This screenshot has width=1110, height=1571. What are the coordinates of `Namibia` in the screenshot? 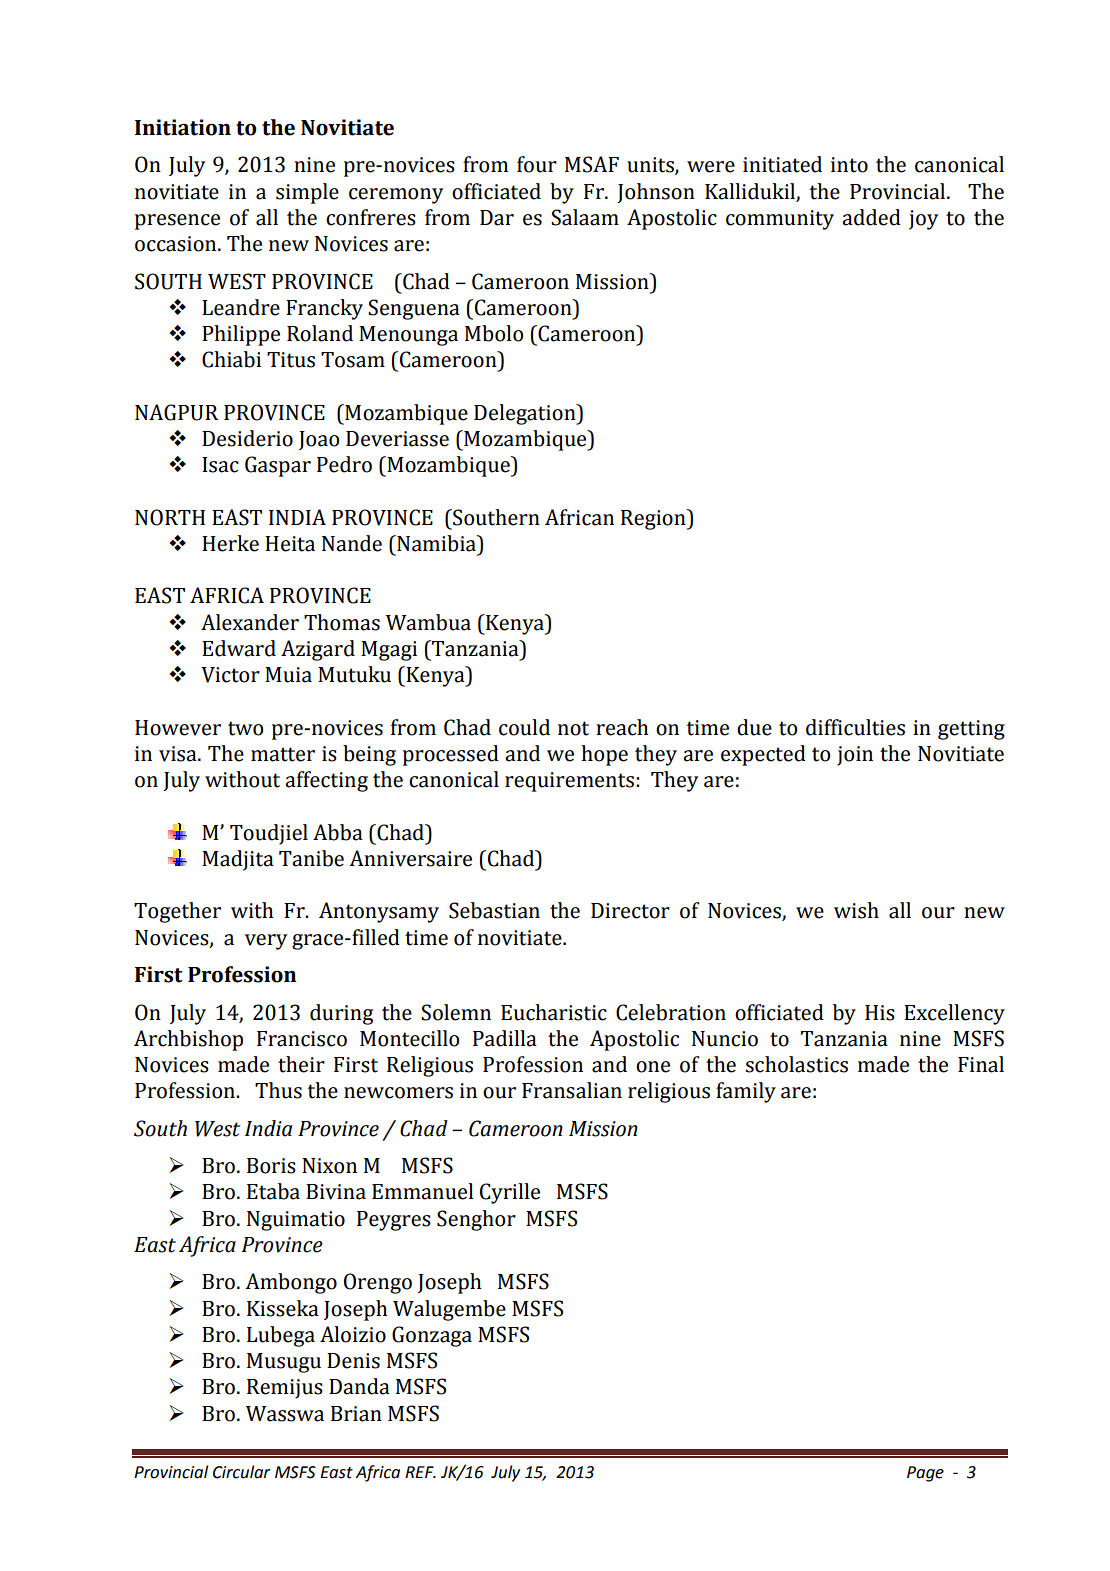 It's located at (436, 543).
